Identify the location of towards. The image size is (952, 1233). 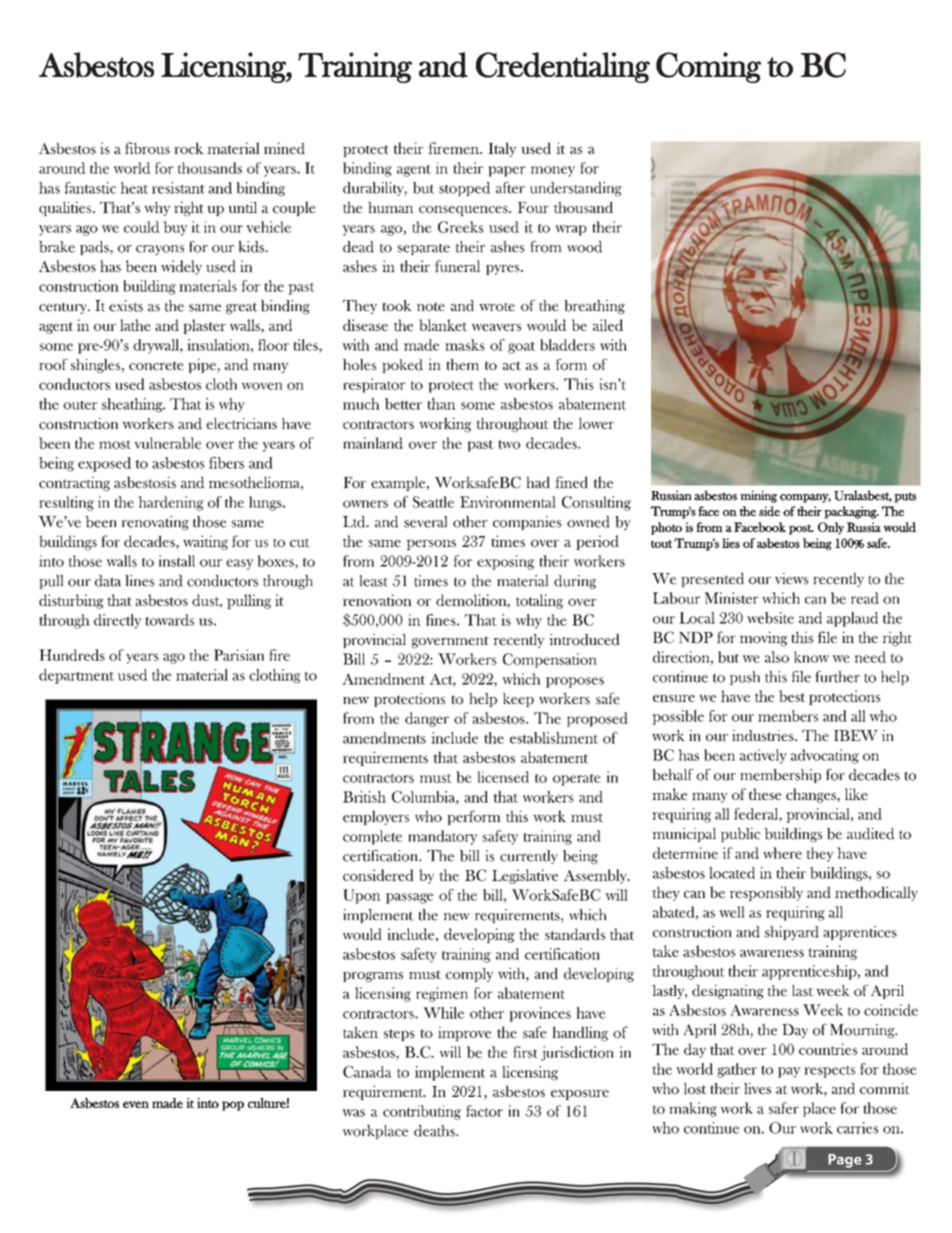
(169, 620).
